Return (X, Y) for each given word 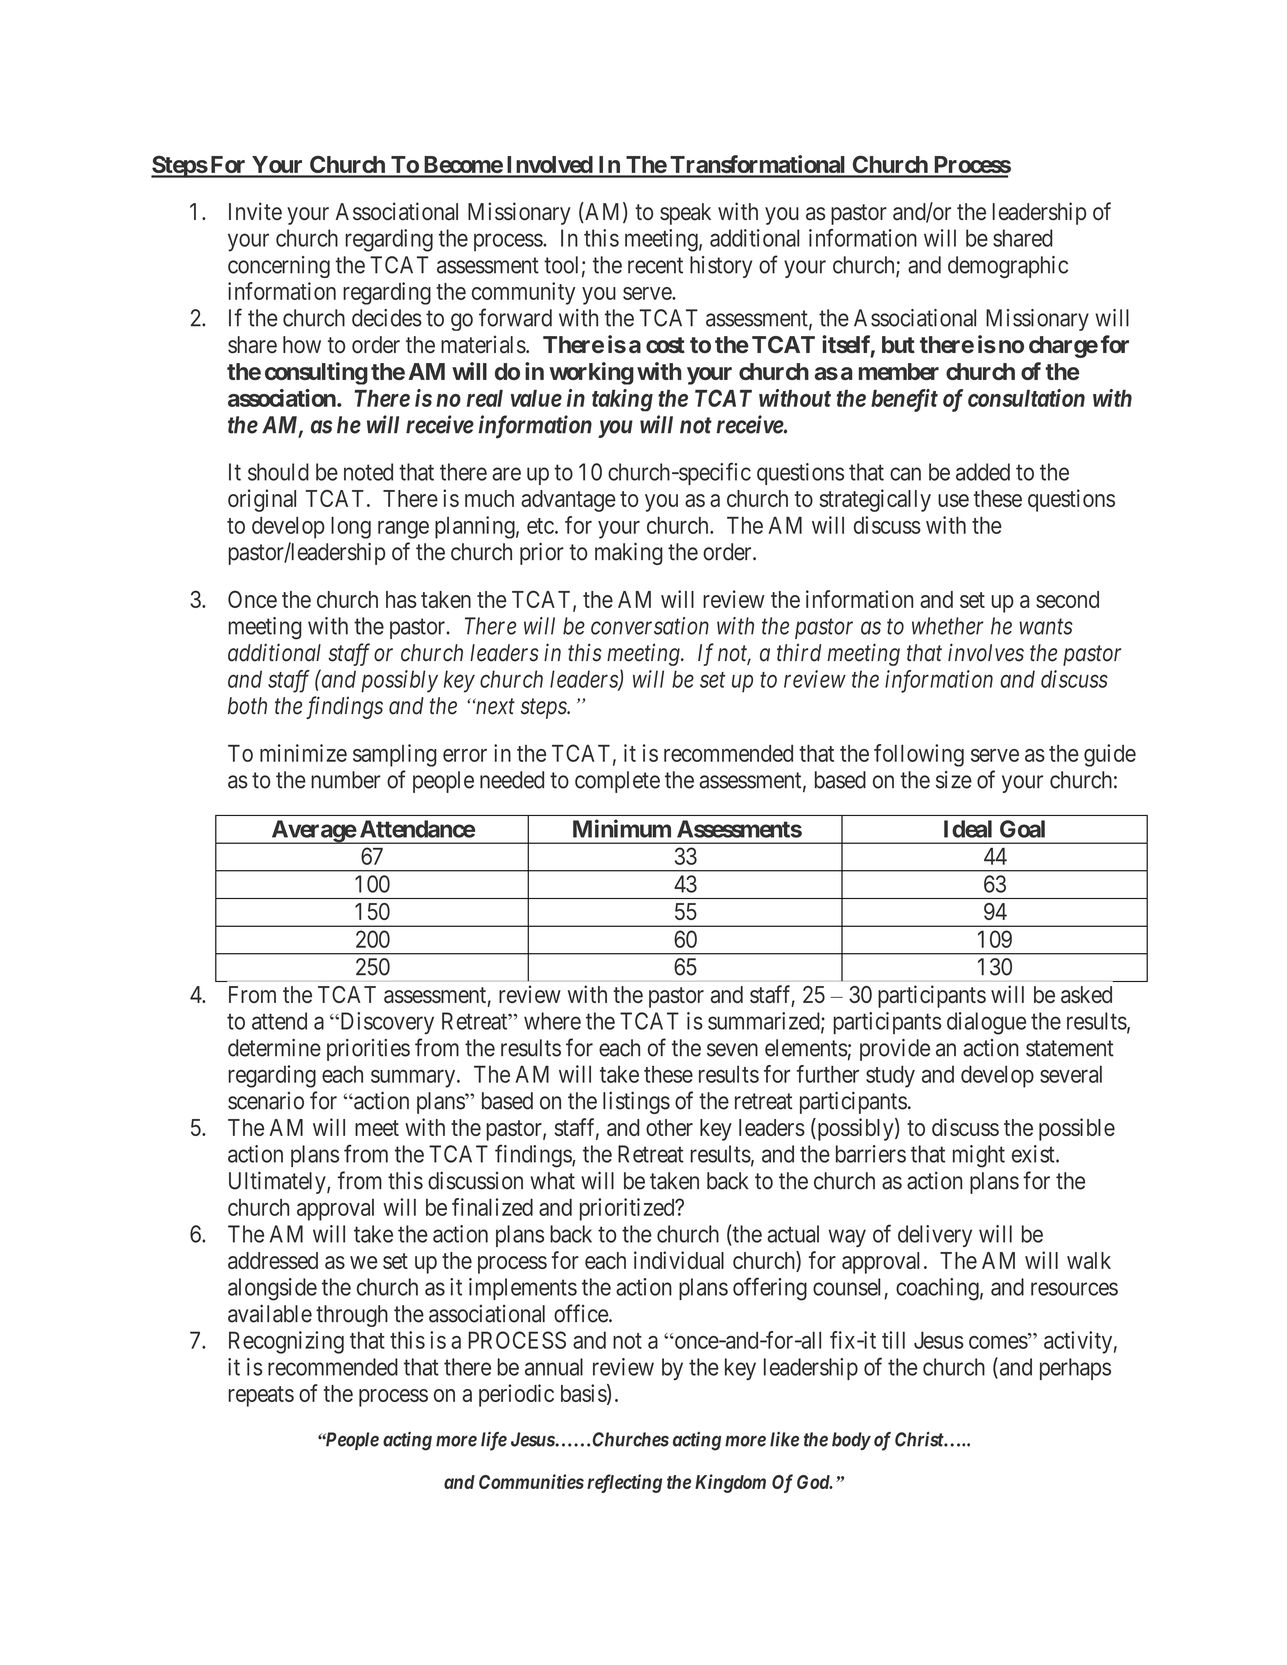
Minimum (622, 828)
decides (387, 318)
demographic (1008, 267)
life (494, 1441)
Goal (1022, 829)
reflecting (624, 1483)
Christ (920, 1439)
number (346, 780)
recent (655, 265)
